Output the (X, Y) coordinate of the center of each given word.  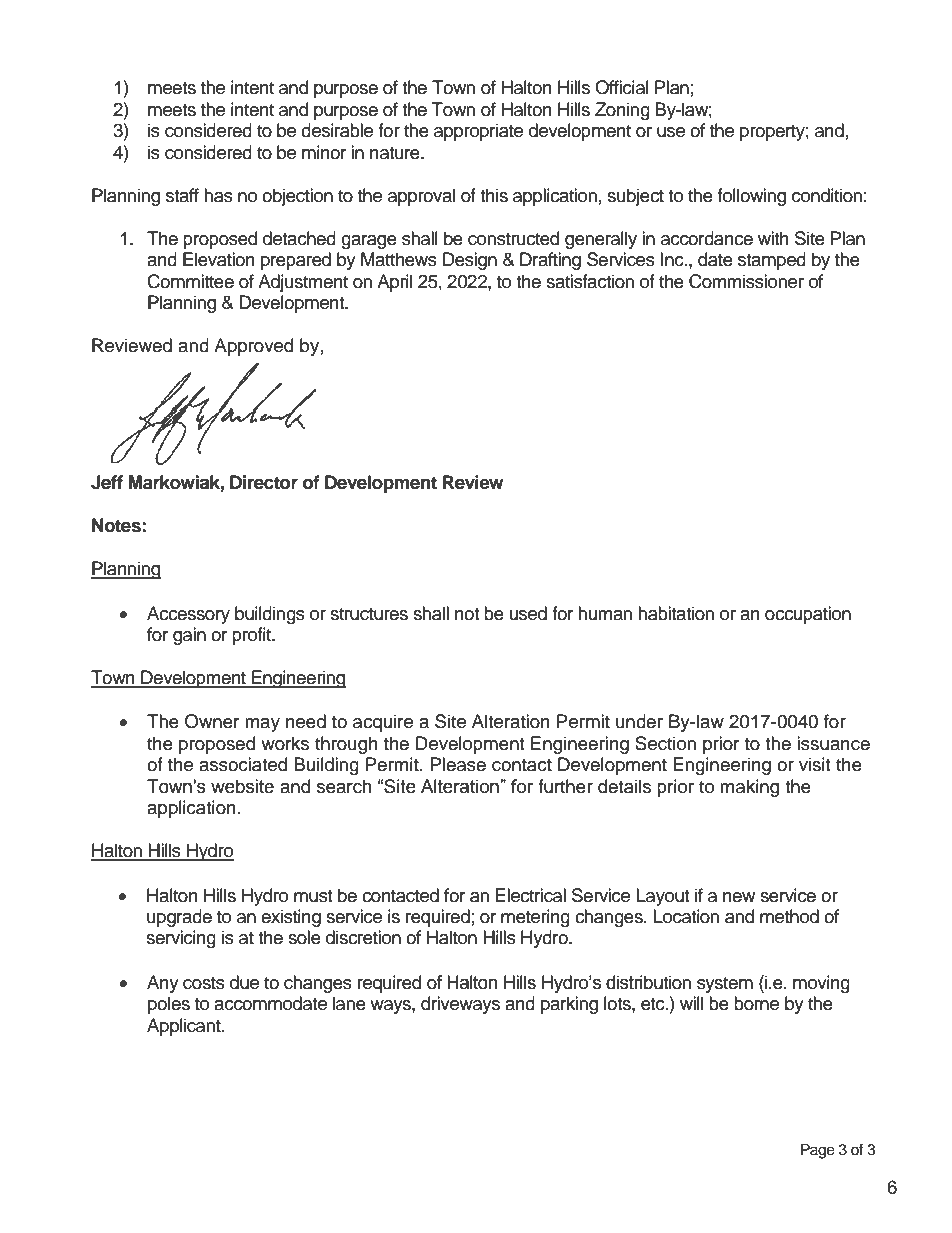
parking (569, 1005)
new (739, 897)
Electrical (531, 895)
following (751, 197)
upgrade (179, 918)
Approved (253, 347)
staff (182, 195)
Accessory (188, 615)
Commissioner (746, 281)
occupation (808, 615)
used (528, 613)
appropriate (478, 132)
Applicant (185, 1027)
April (394, 283)
